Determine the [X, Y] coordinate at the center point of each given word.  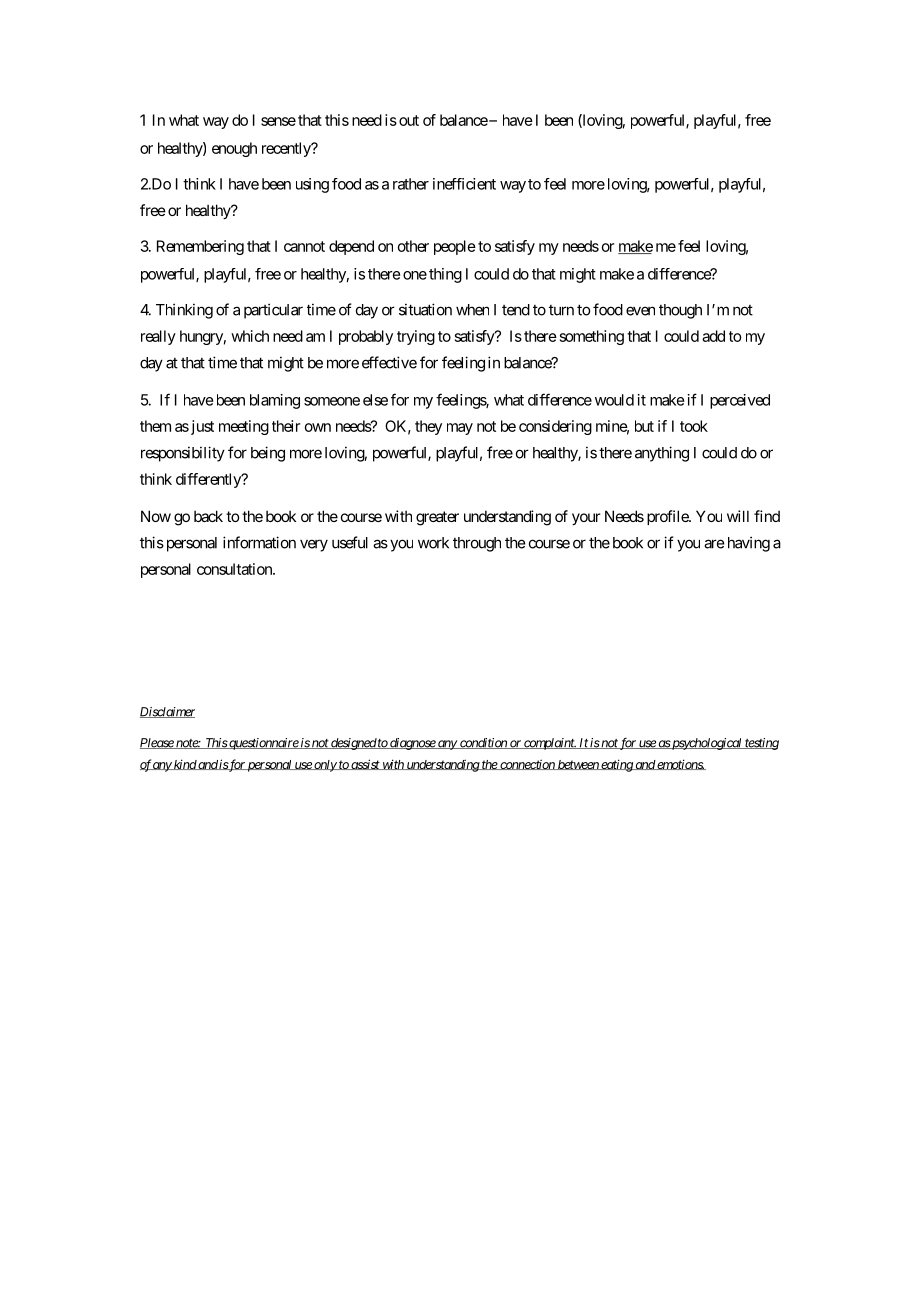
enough [234, 149]
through [477, 544]
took [694, 426]
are [714, 544]
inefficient [464, 184]
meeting [244, 427]
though [680, 311]
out [409, 120]
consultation [235, 569]
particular [273, 311]
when [472, 310]
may [460, 429]
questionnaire [263, 744]
